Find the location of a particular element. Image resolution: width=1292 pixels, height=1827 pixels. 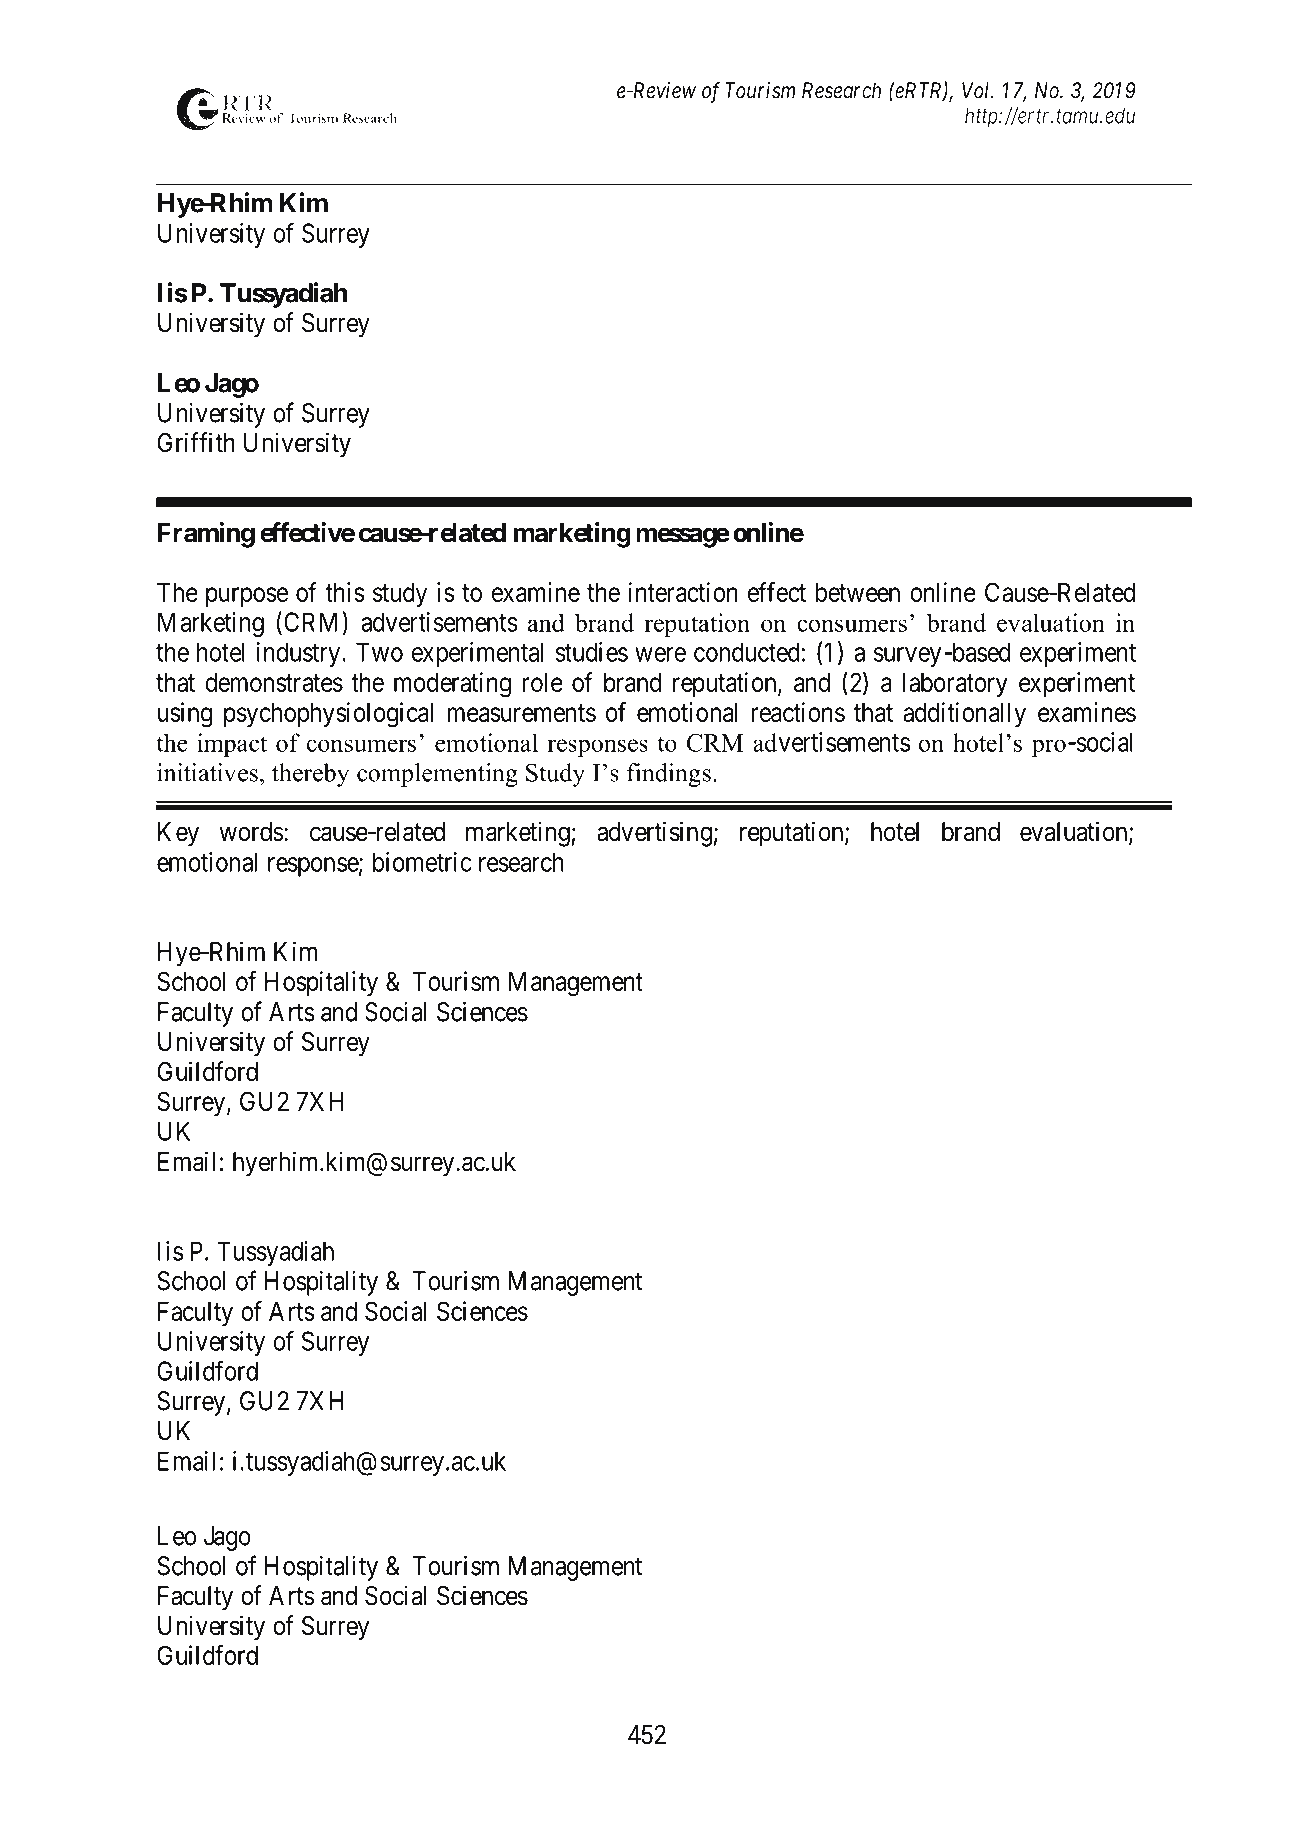

this is located at coordinates (345, 592).
